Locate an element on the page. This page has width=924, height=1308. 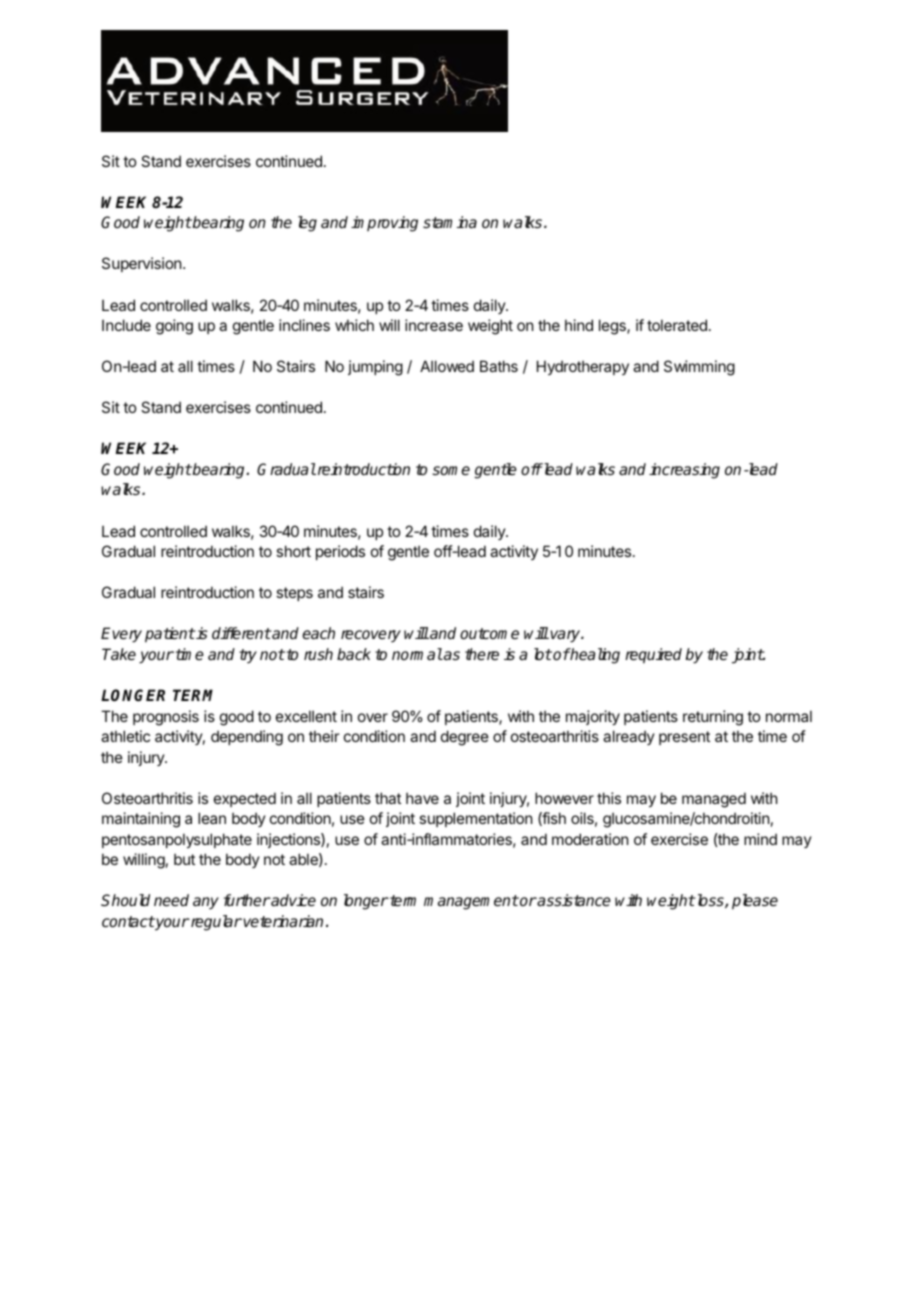
any is located at coordinates (206, 903).
